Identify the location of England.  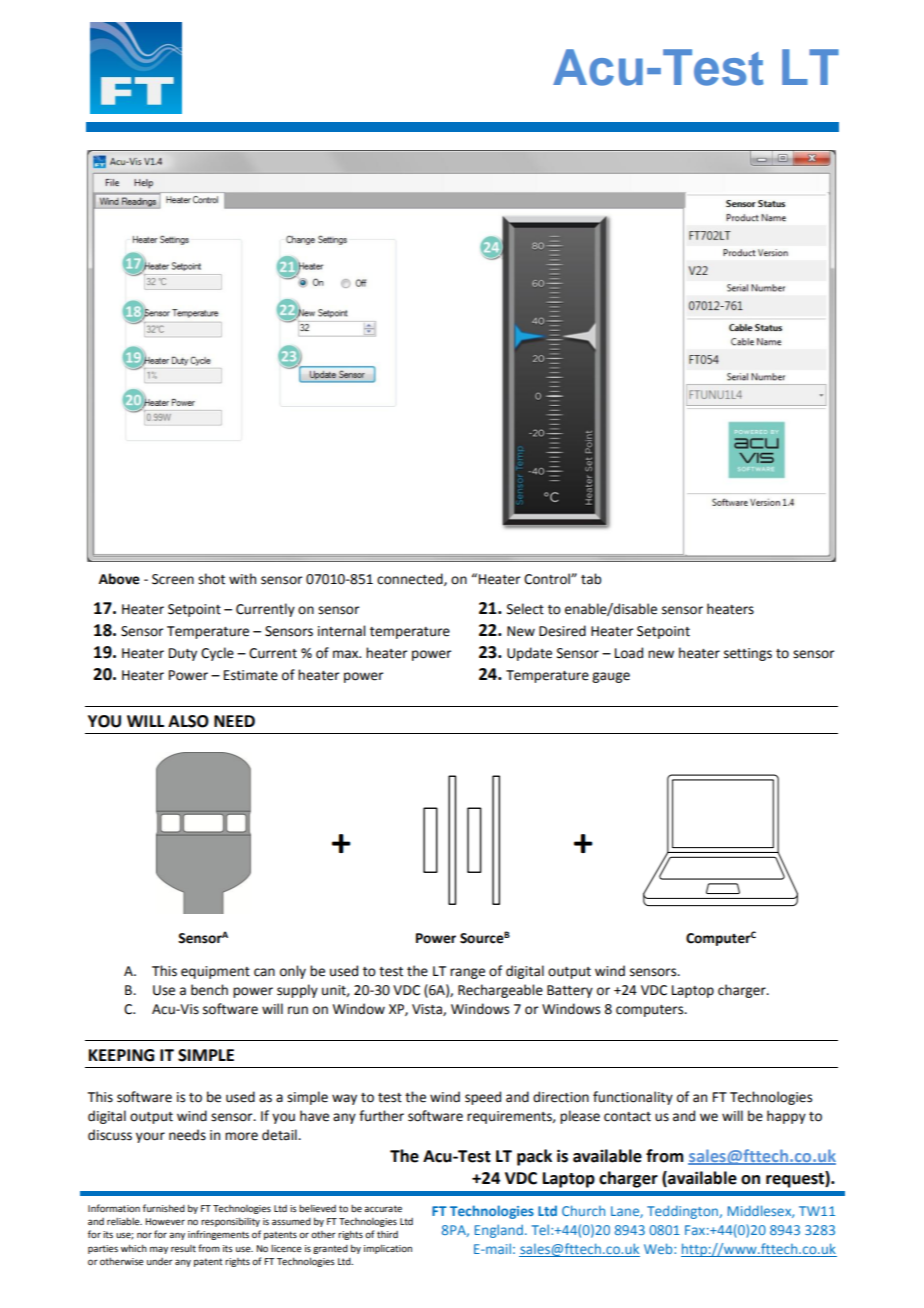
(499, 1231).
